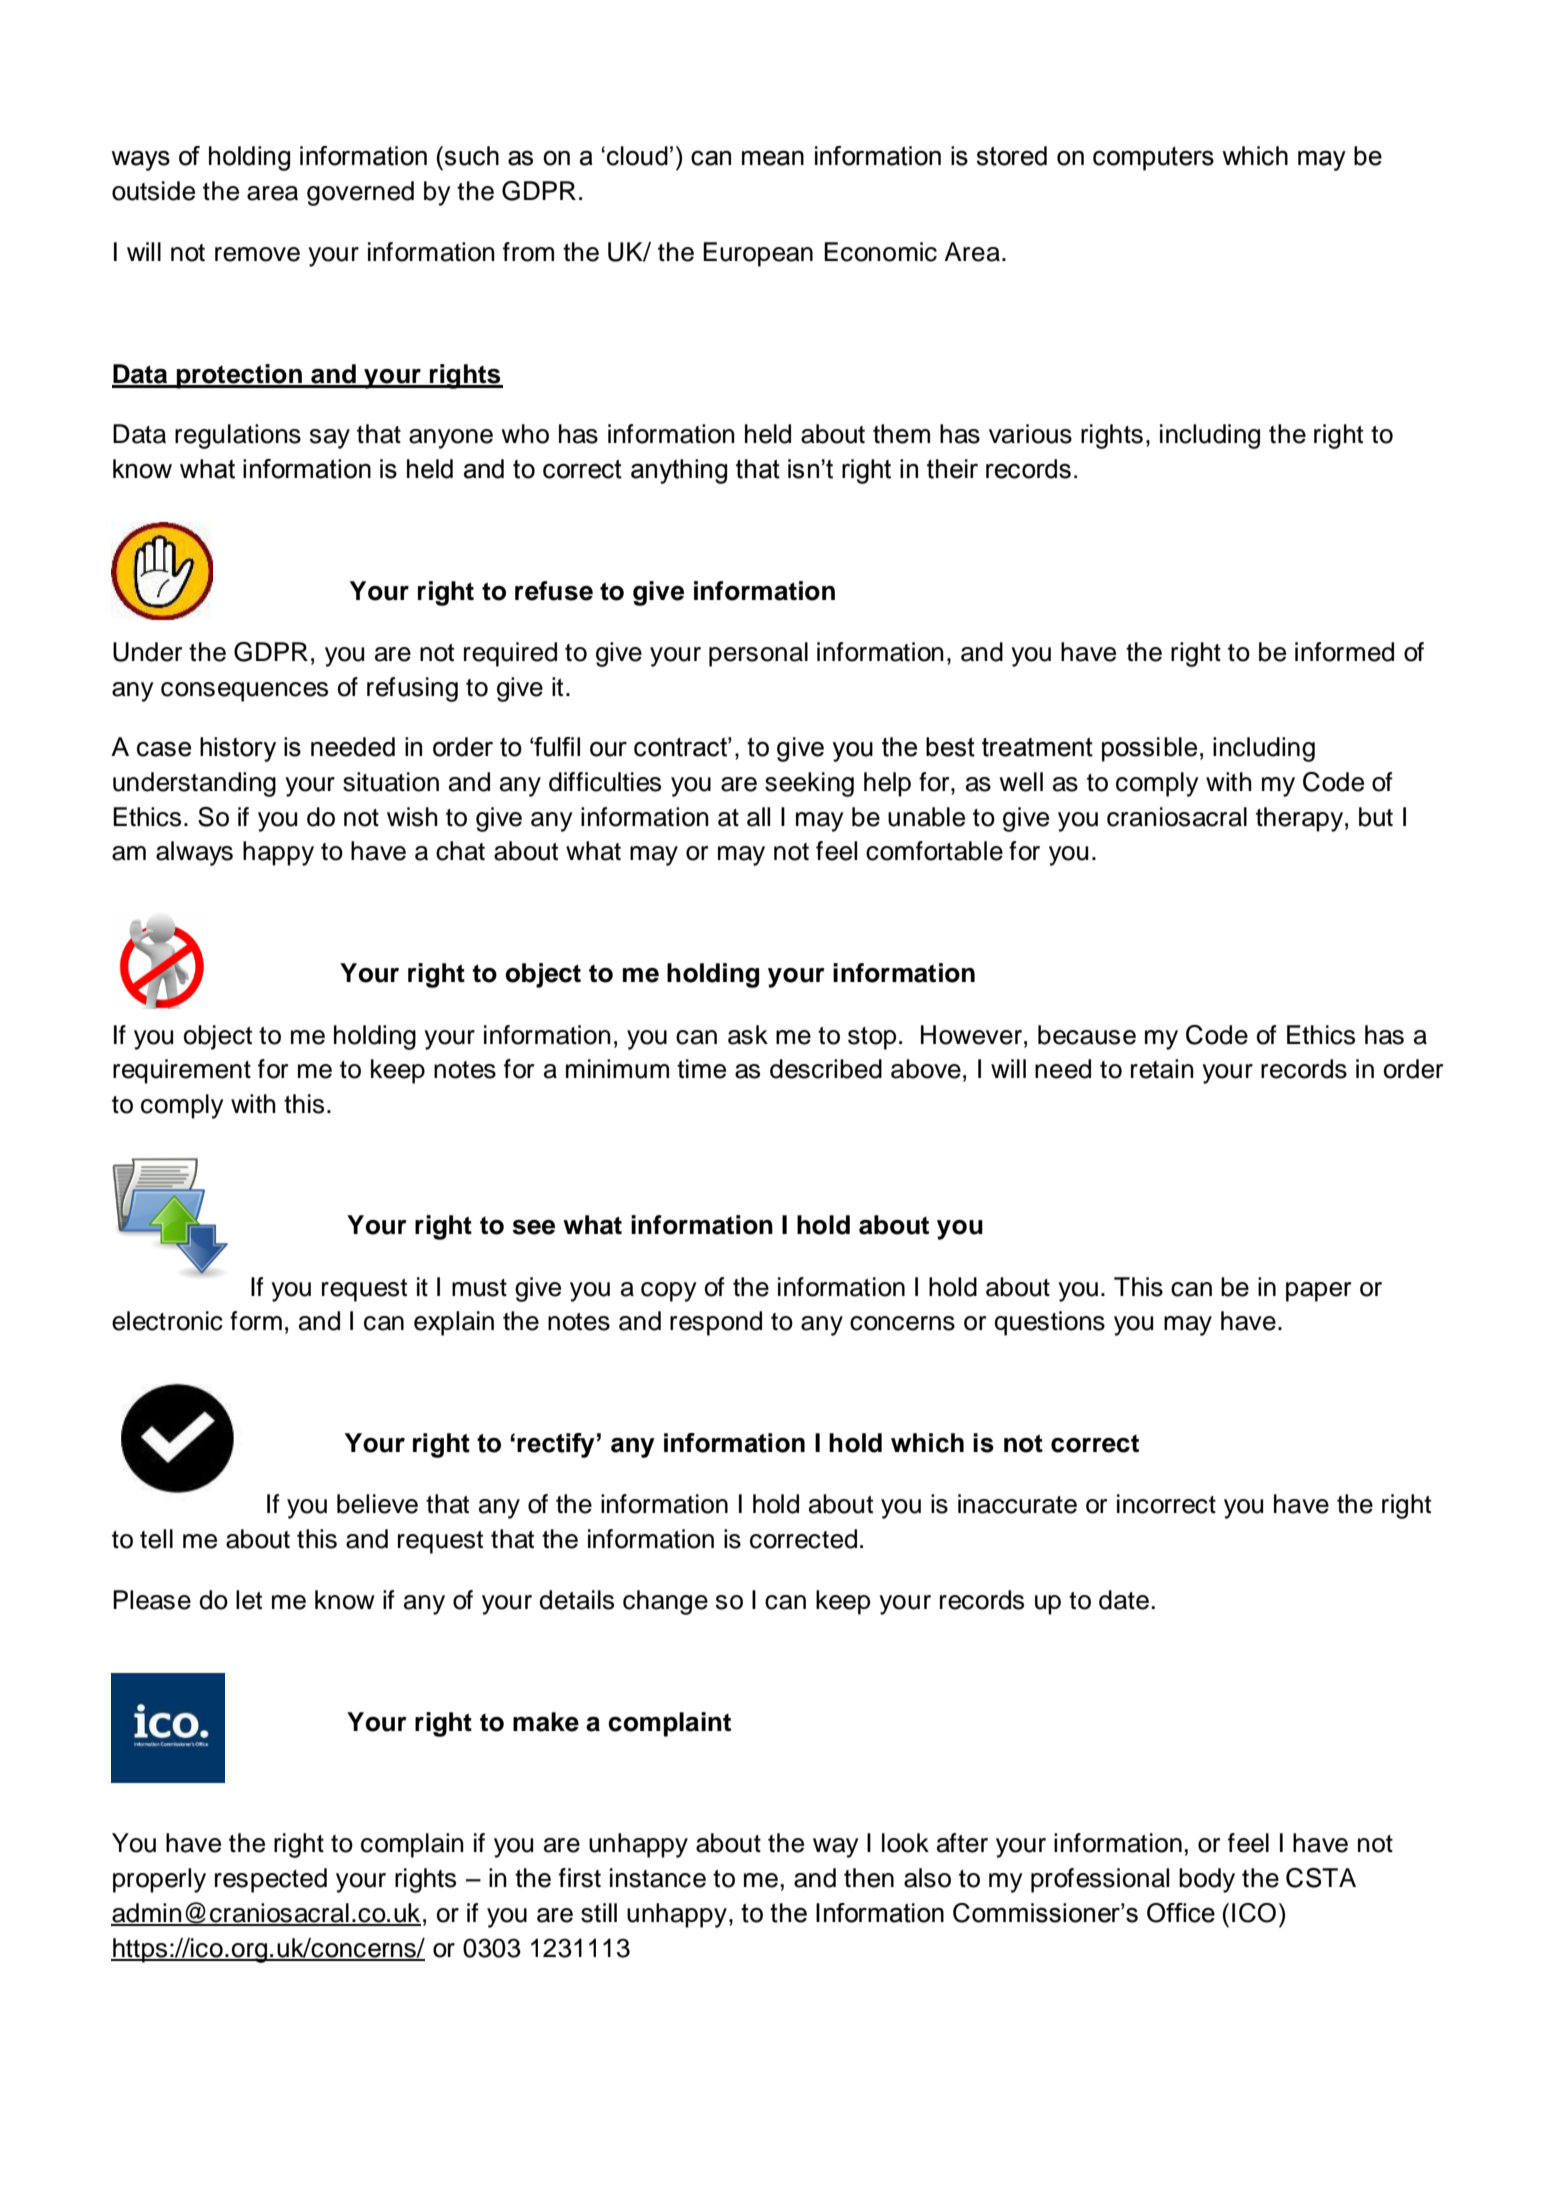 Image resolution: width=1561 pixels, height=2208 pixels. What do you see at coordinates (271, 1880) in the screenshot?
I see `respected` at bounding box center [271, 1880].
